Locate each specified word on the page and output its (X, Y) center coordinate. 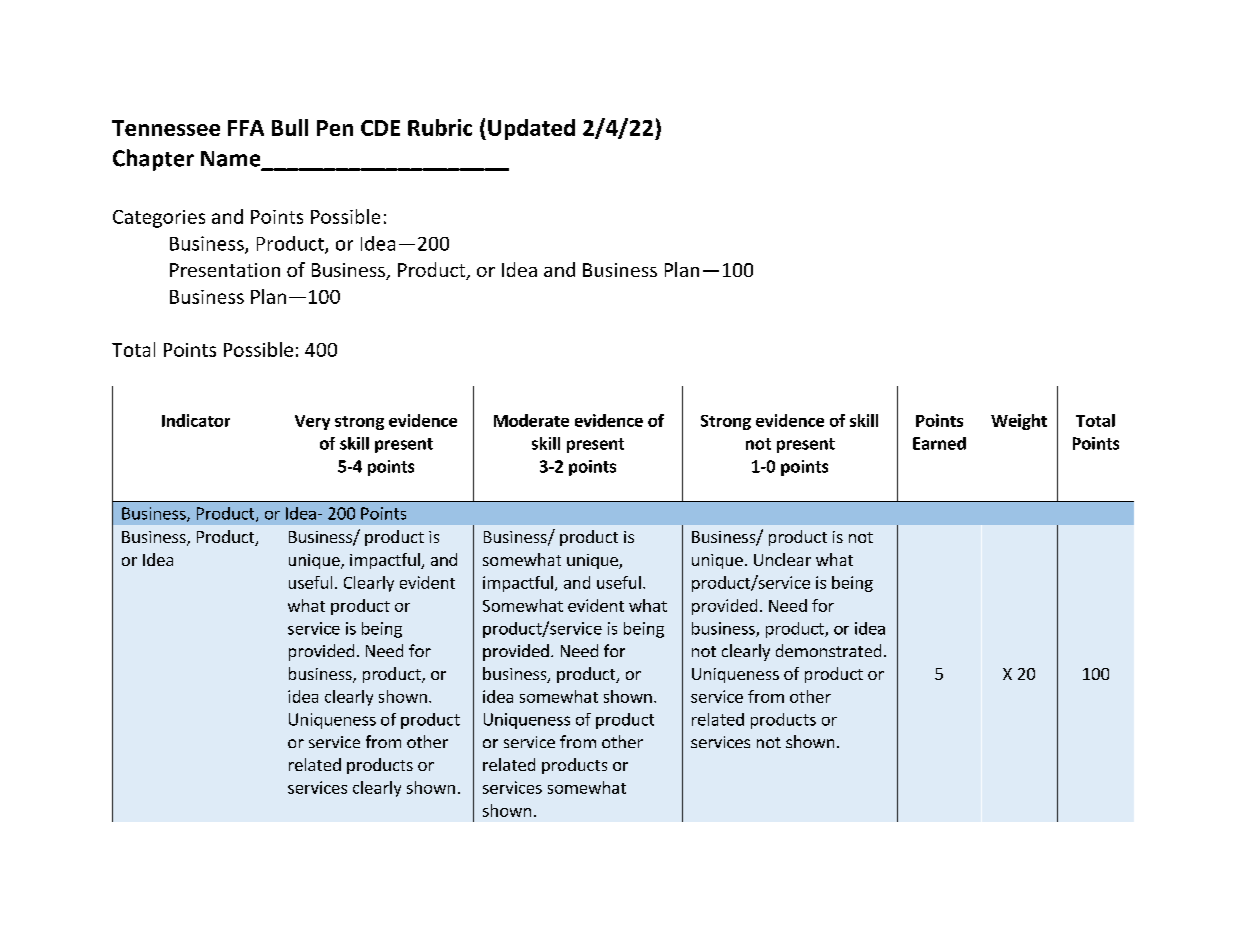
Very (312, 422)
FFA (246, 128)
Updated (531, 129)
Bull (290, 127)
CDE (380, 128)
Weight (1019, 422)
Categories (159, 219)
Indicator (196, 420)
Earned (939, 443)
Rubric (440, 127)
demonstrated (828, 650)
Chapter (153, 160)
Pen (335, 128)
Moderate (531, 420)
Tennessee (166, 128)
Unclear (782, 559)
